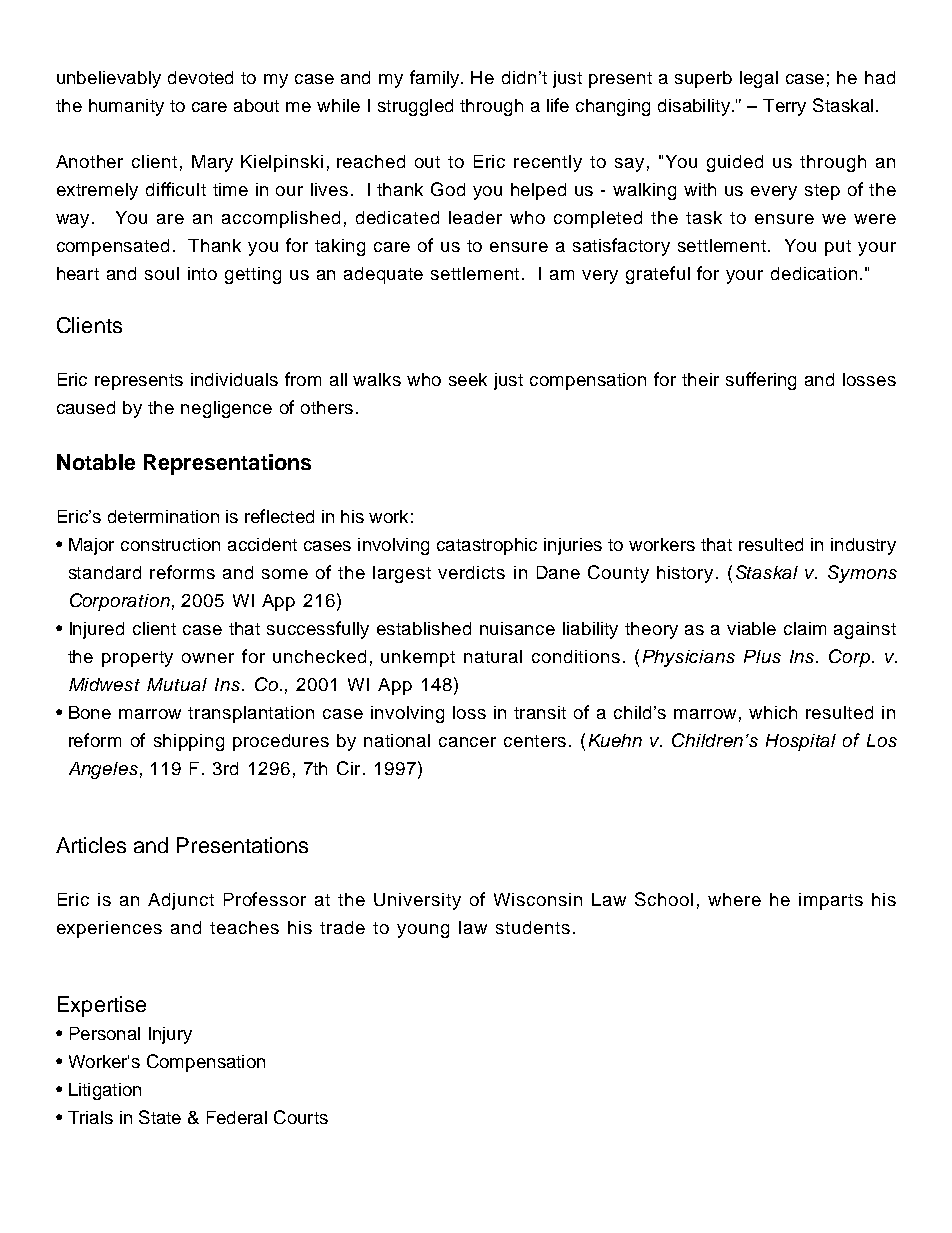 This screenshot has width=952, height=1233. Describe the element at coordinates (801, 742) in the screenshot. I see `Hospital` at that location.
